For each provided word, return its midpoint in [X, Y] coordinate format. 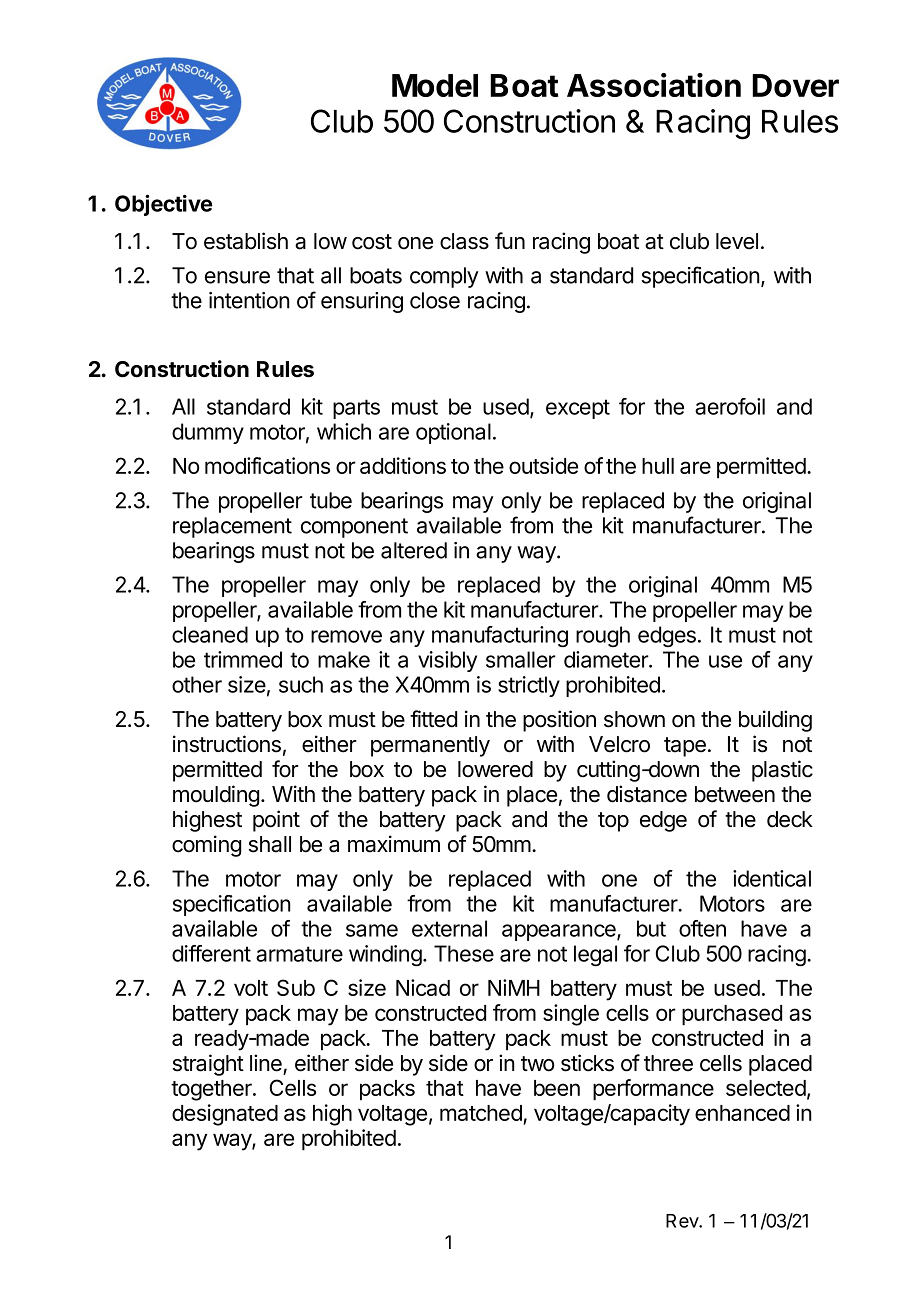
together [212, 1090]
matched [482, 1114]
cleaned [210, 634]
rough [603, 636]
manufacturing [500, 637]
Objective [163, 205]
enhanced [742, 1113]
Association [654, 85]
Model [435, 85]
